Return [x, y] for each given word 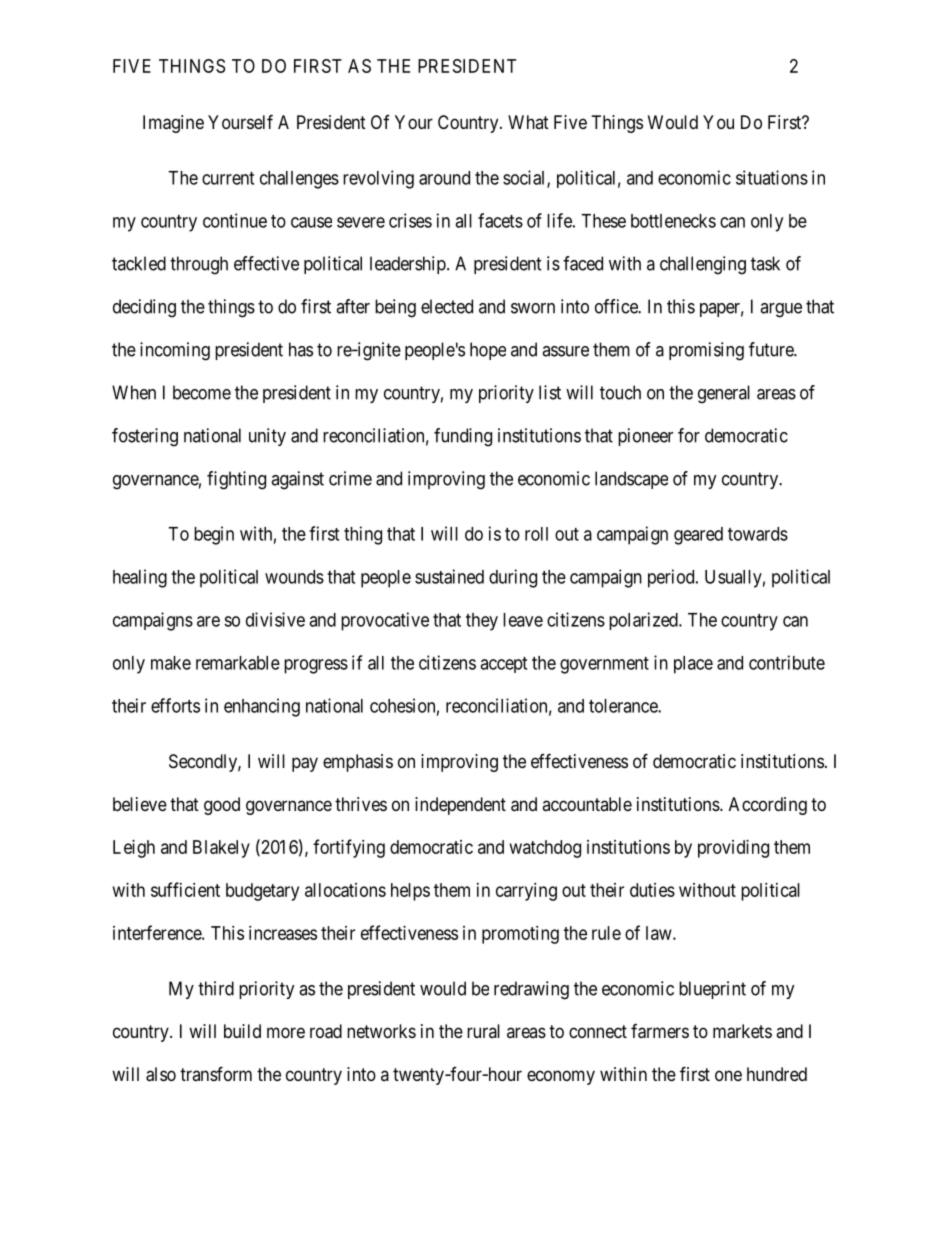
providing [733, 849]
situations [772, 177]
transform [216, 1073]
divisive [275, 619]
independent [460, 806]
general [724, 394]
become [202, 392]
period [672, 578]
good [222, 806]
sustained [449, 576]
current [228, 178]
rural [483, 1031]
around [444, 178]
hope [488, 351]
